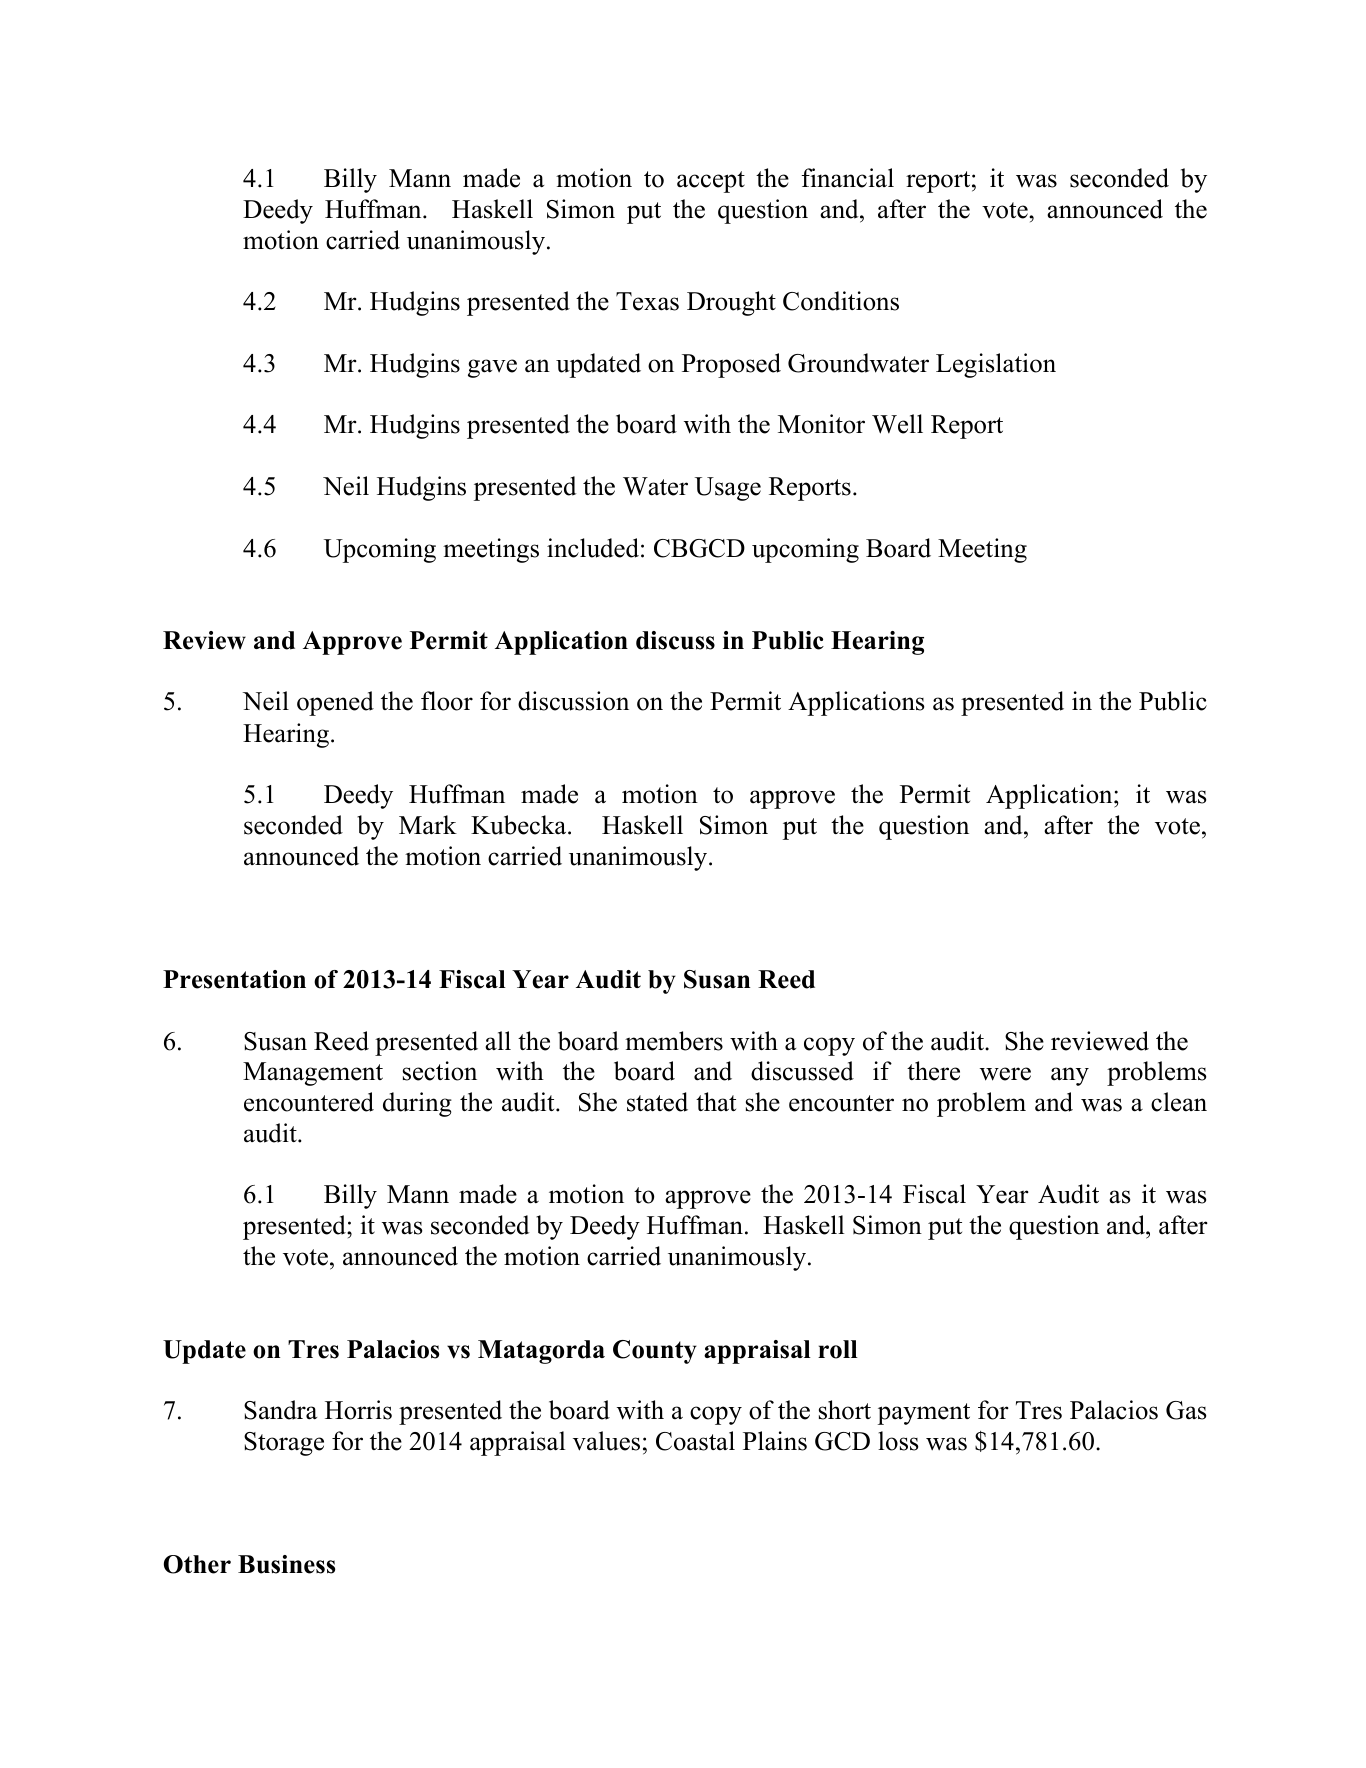  I want to click on Mark, so click(428, 825).
